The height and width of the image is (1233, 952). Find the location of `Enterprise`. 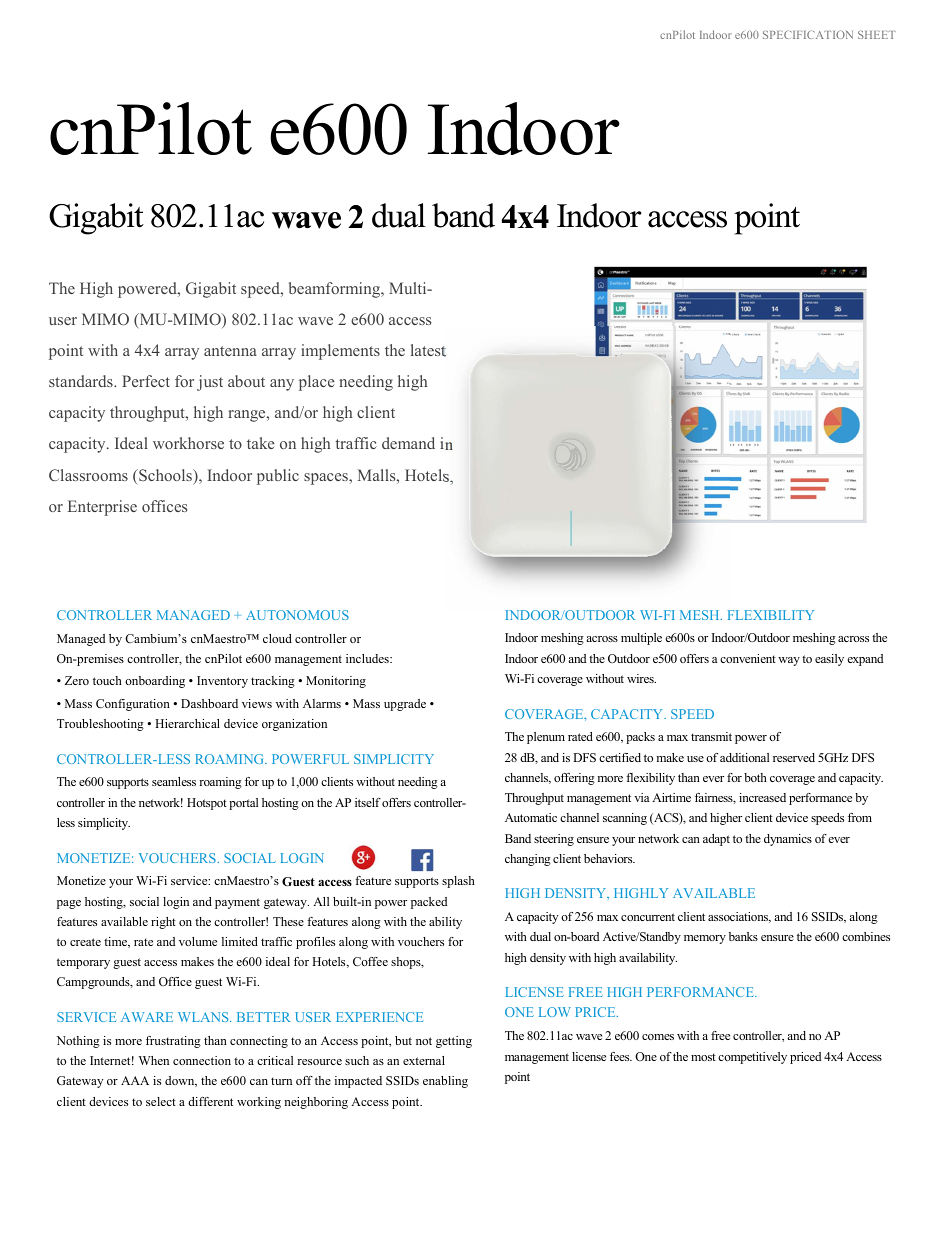

Enterprise is located at coordinates (102, 508).
